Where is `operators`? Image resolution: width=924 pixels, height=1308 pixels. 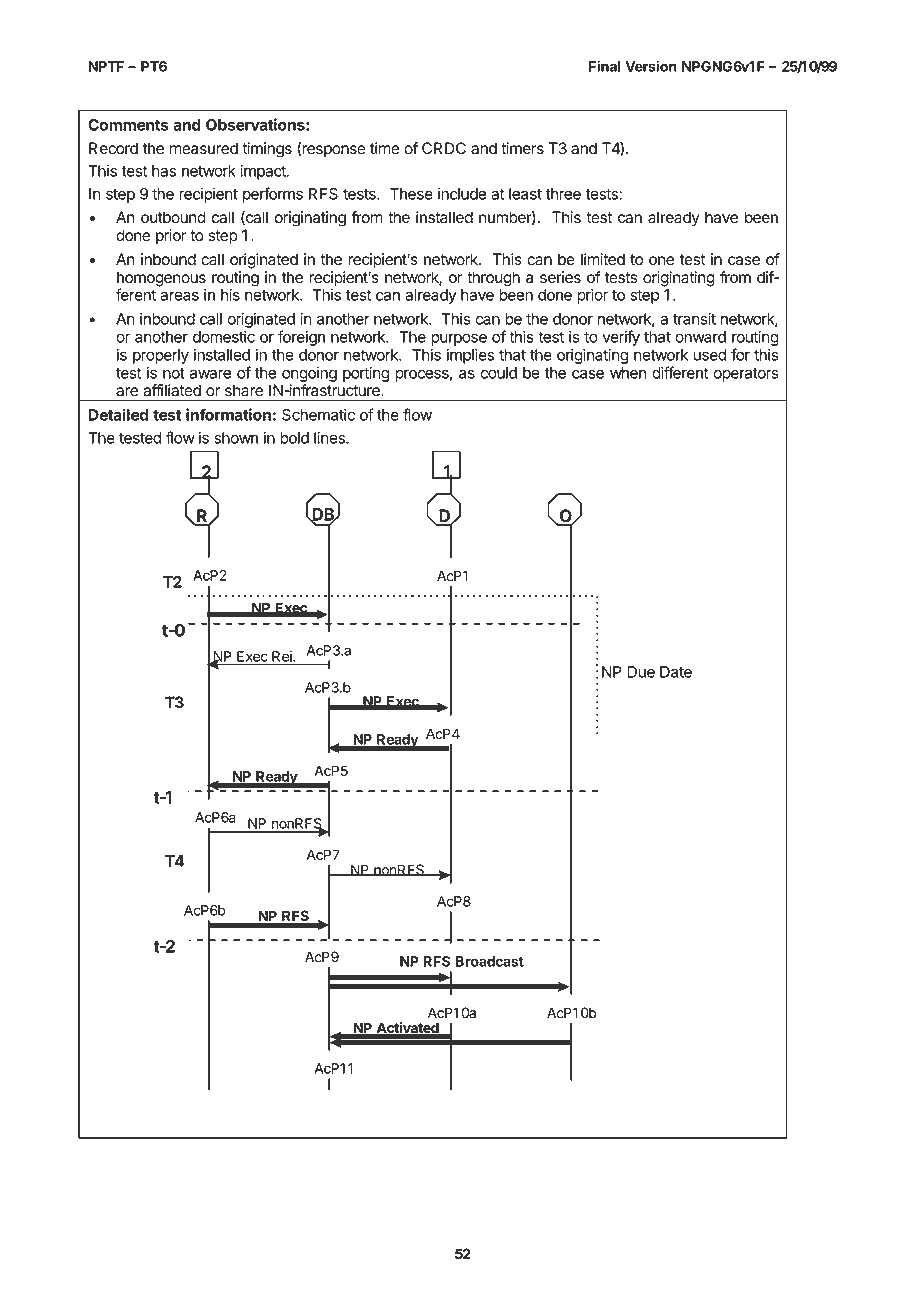
operators is located at coordinates (745, 375).
